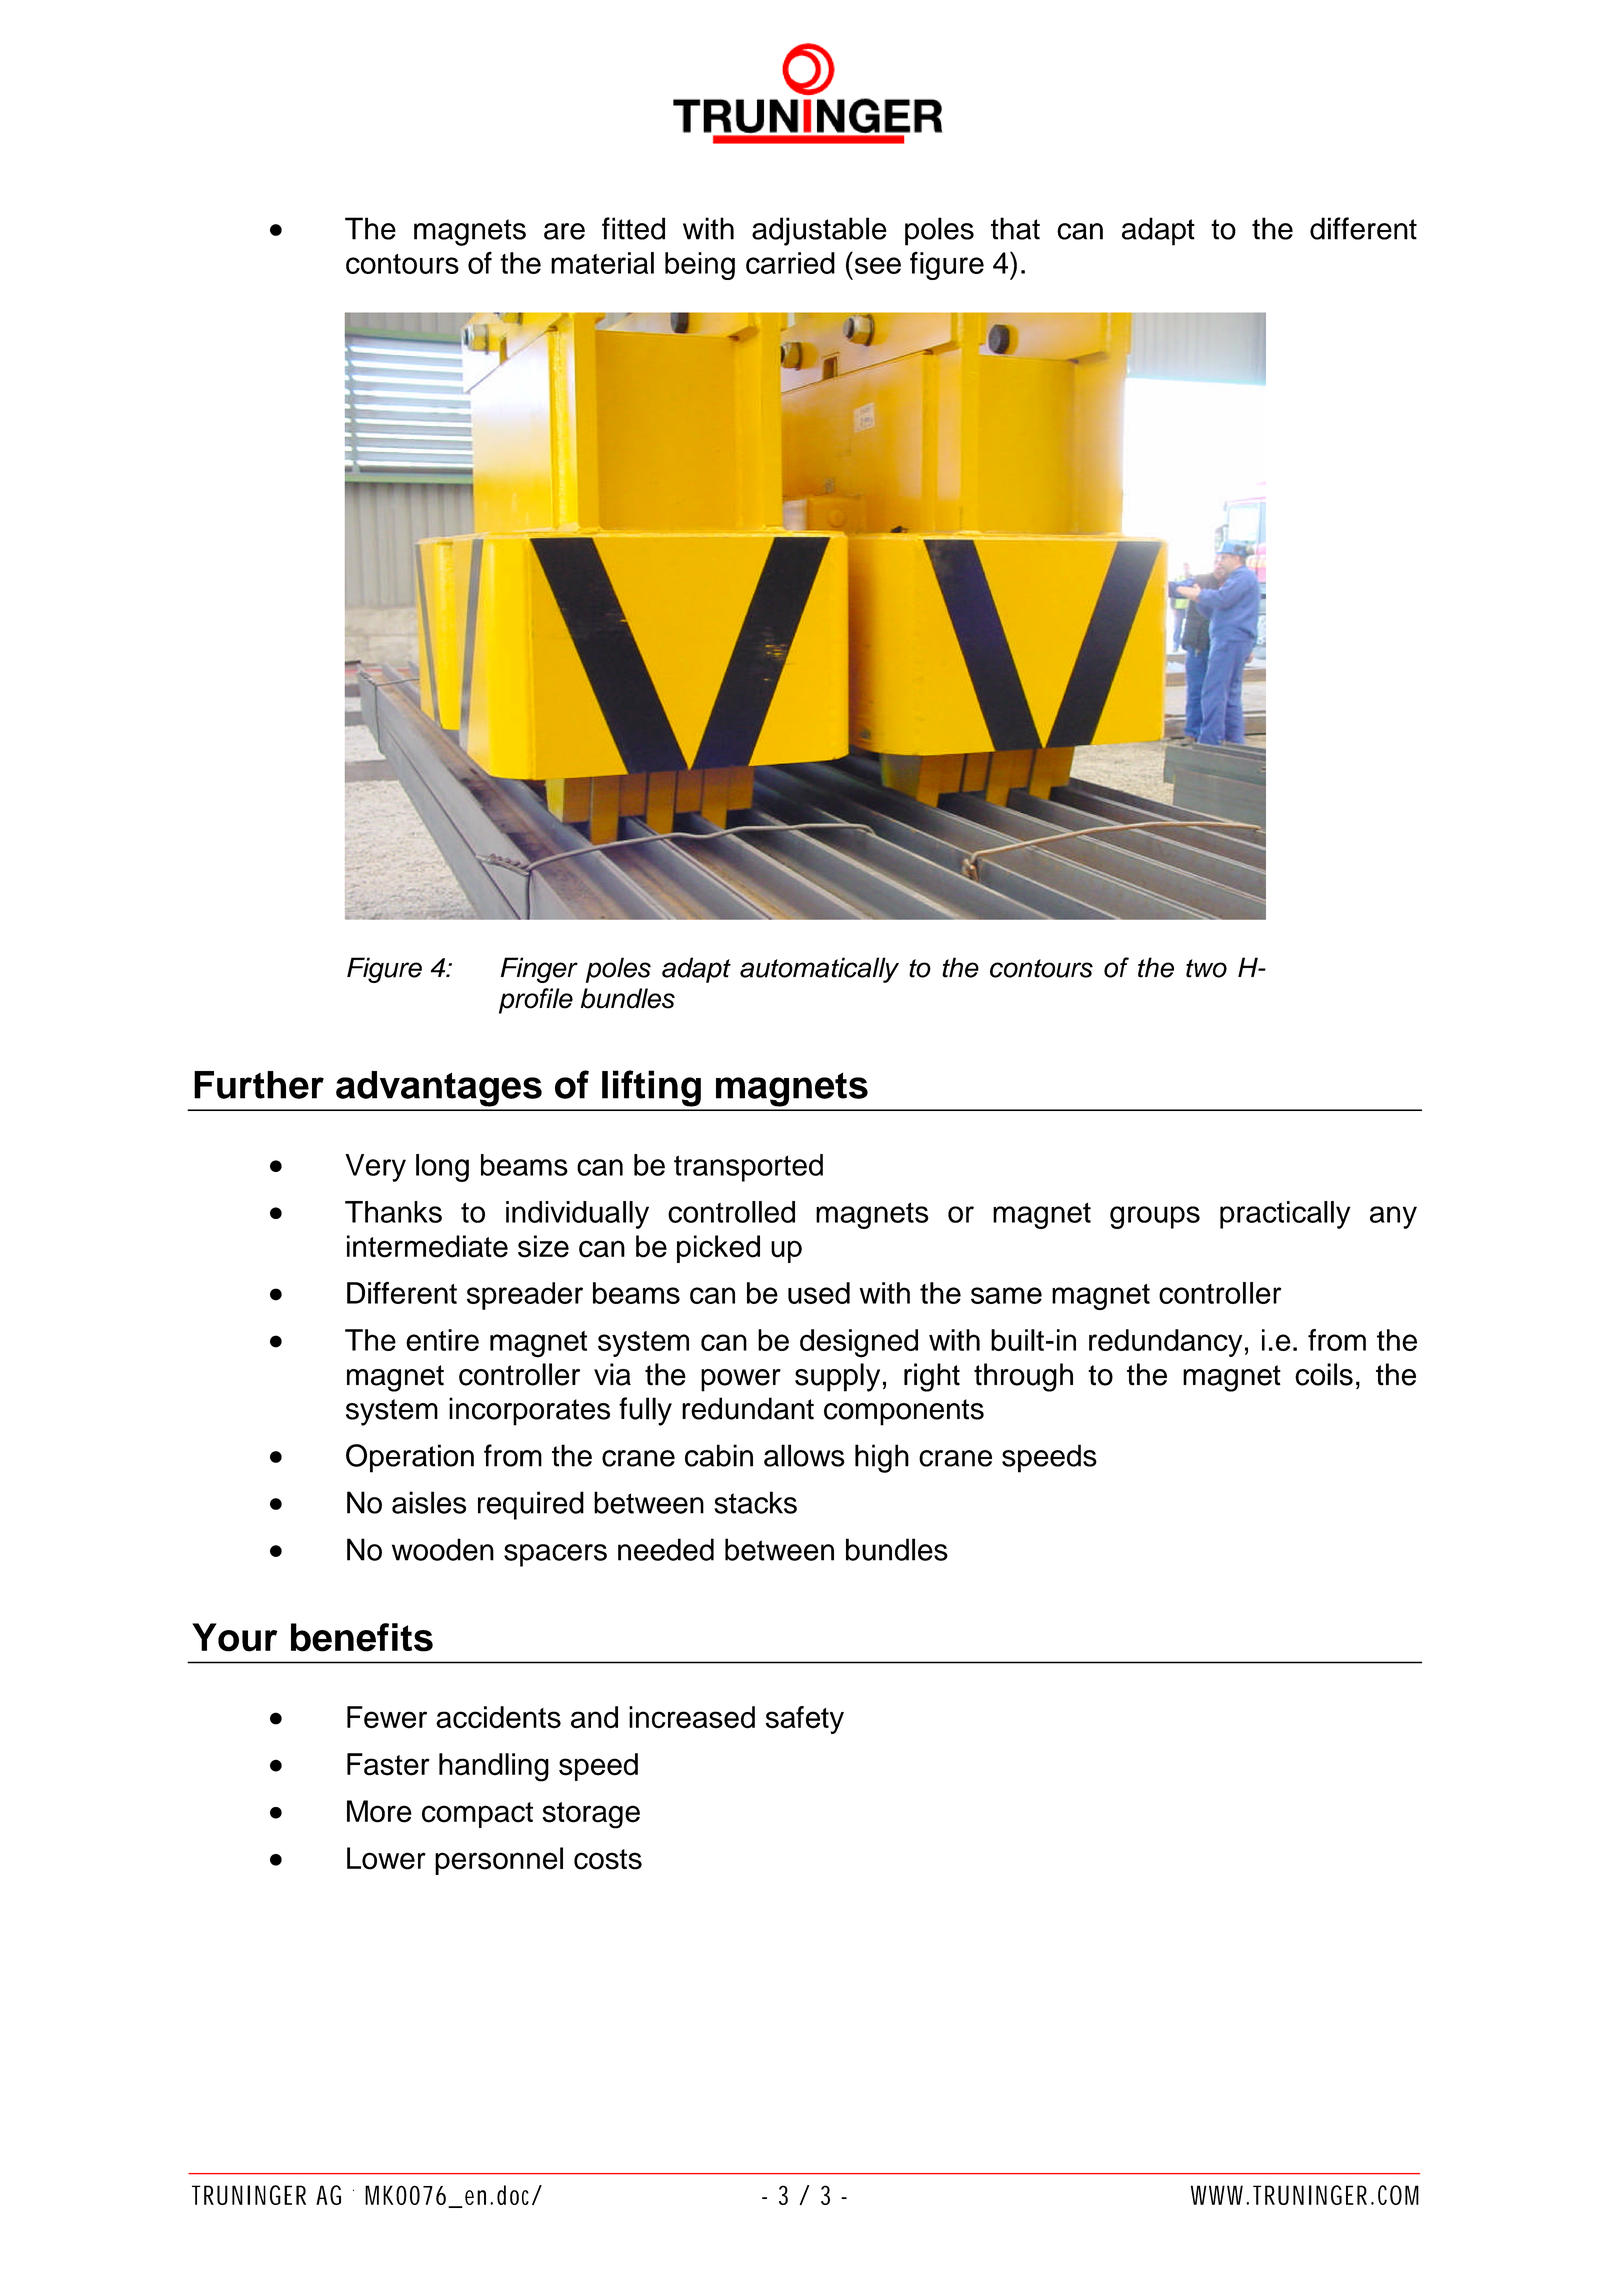 The image size is (1609, 2277). What do you see at coordinates (790, 263) in the image?
I see `carried` at bounding box center [790, 263].
